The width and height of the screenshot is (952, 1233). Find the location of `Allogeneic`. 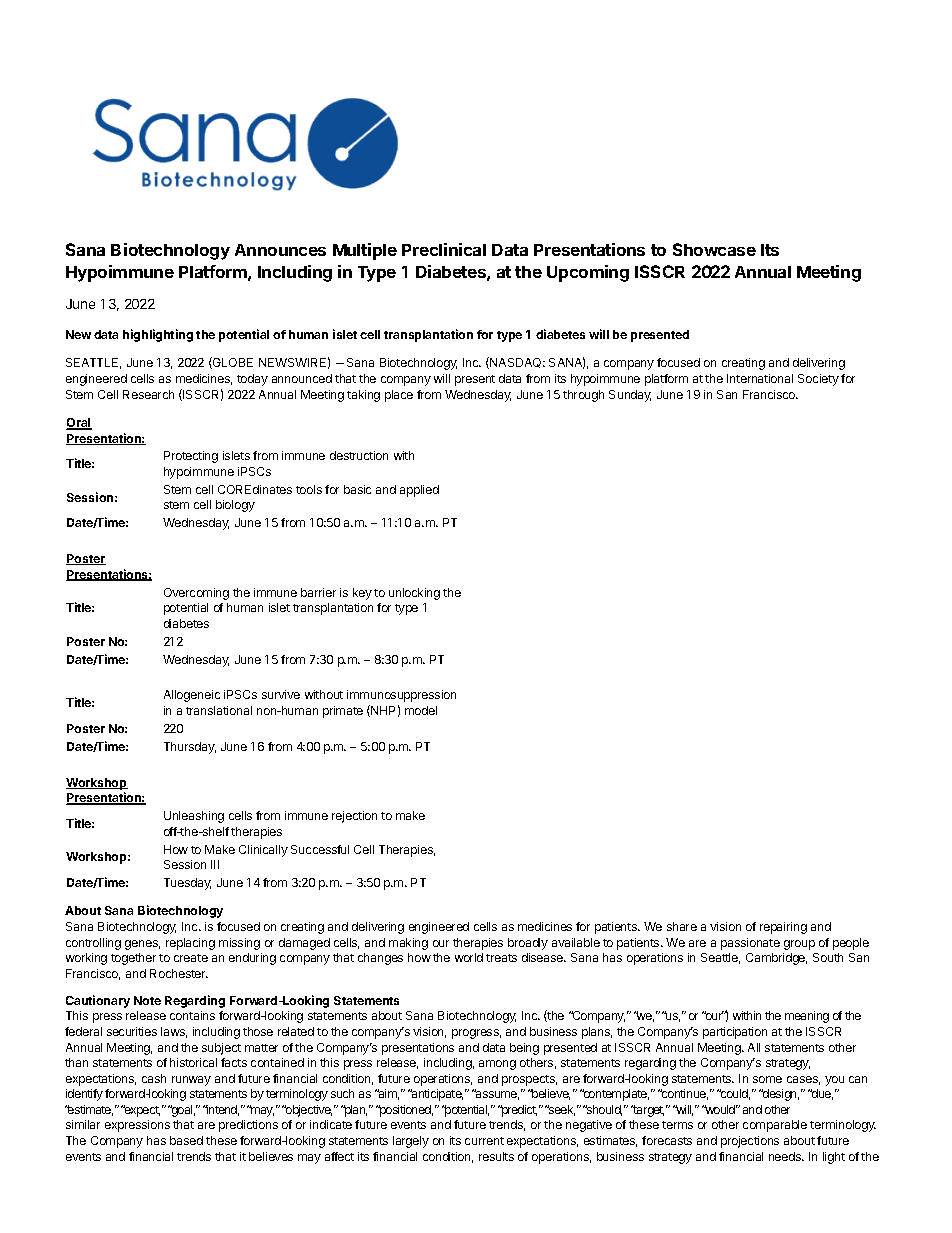

Allogeneic is located at coordinates (192, 696).
